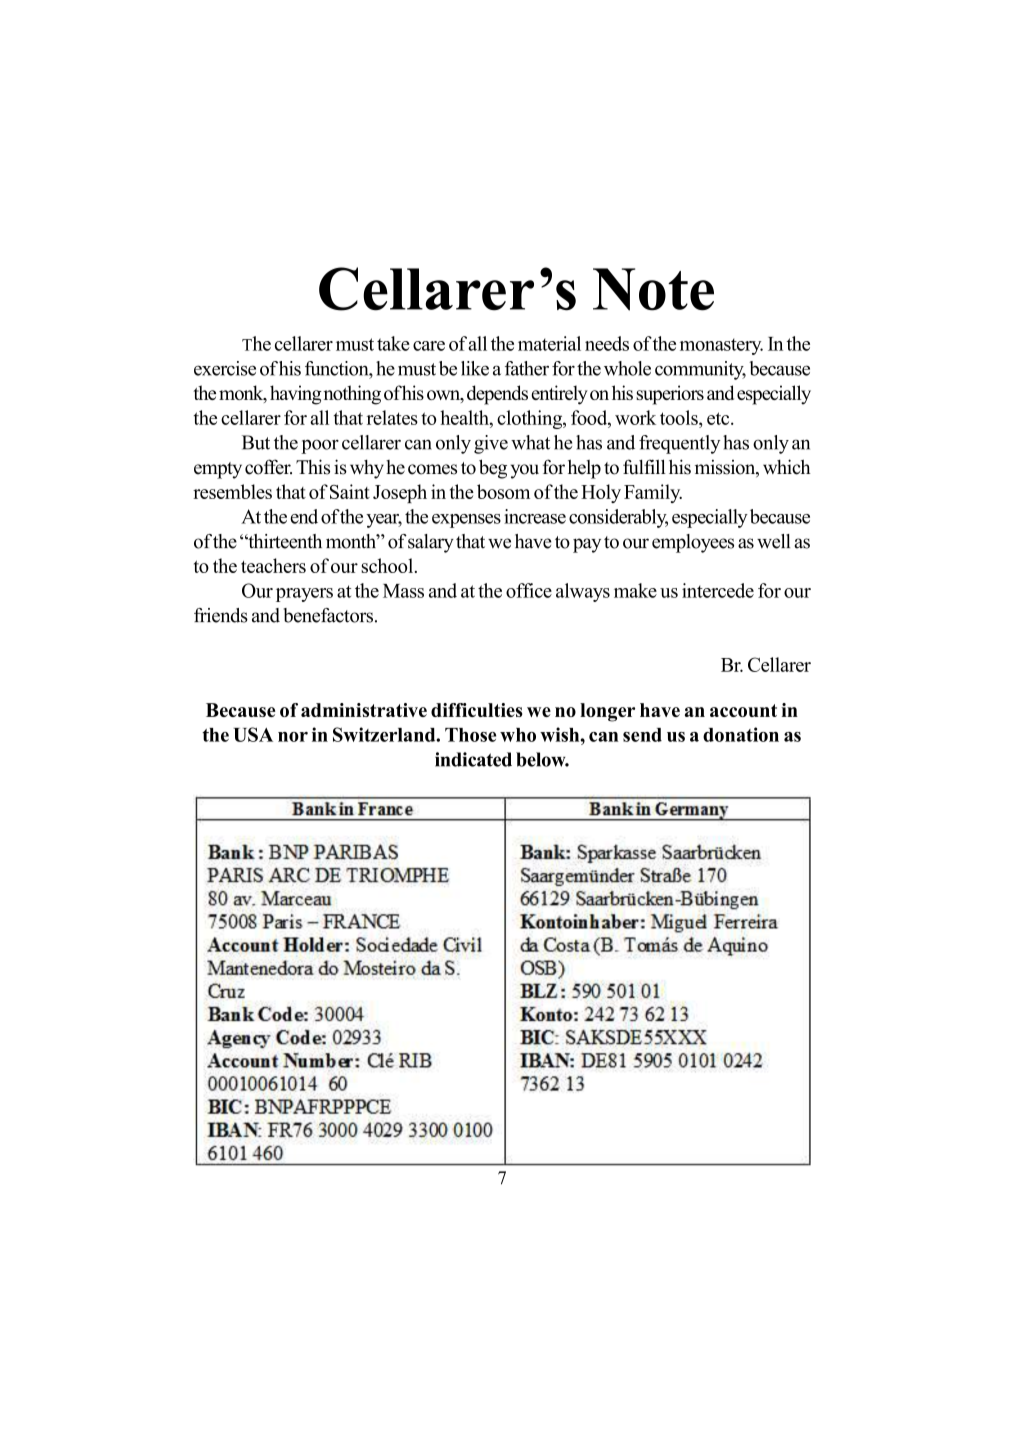  Describe the element at coordinates (232, 491) in the image. I see `resembles` at that location.
